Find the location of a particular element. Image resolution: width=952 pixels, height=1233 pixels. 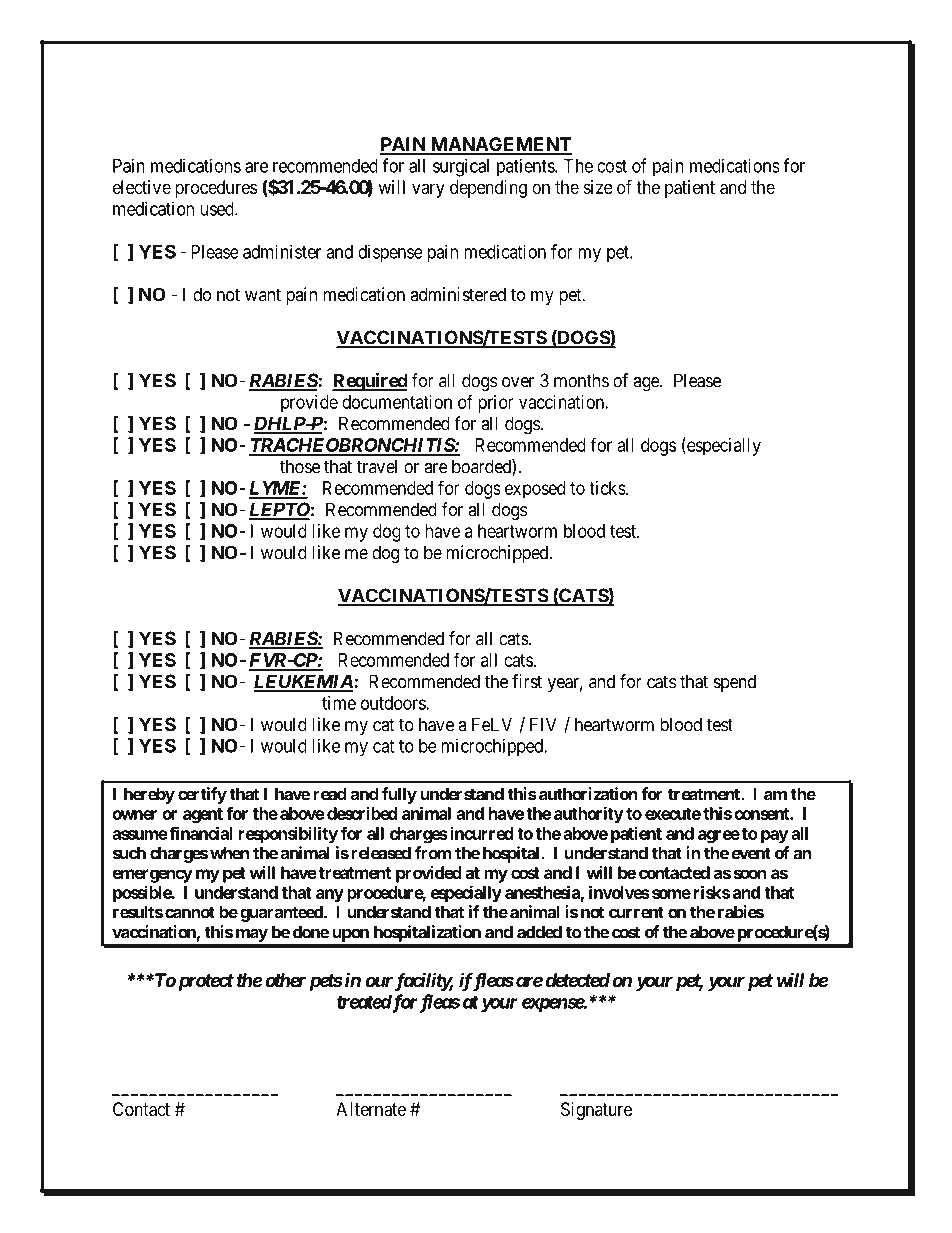

elective is located at coordinates (142, 187).
